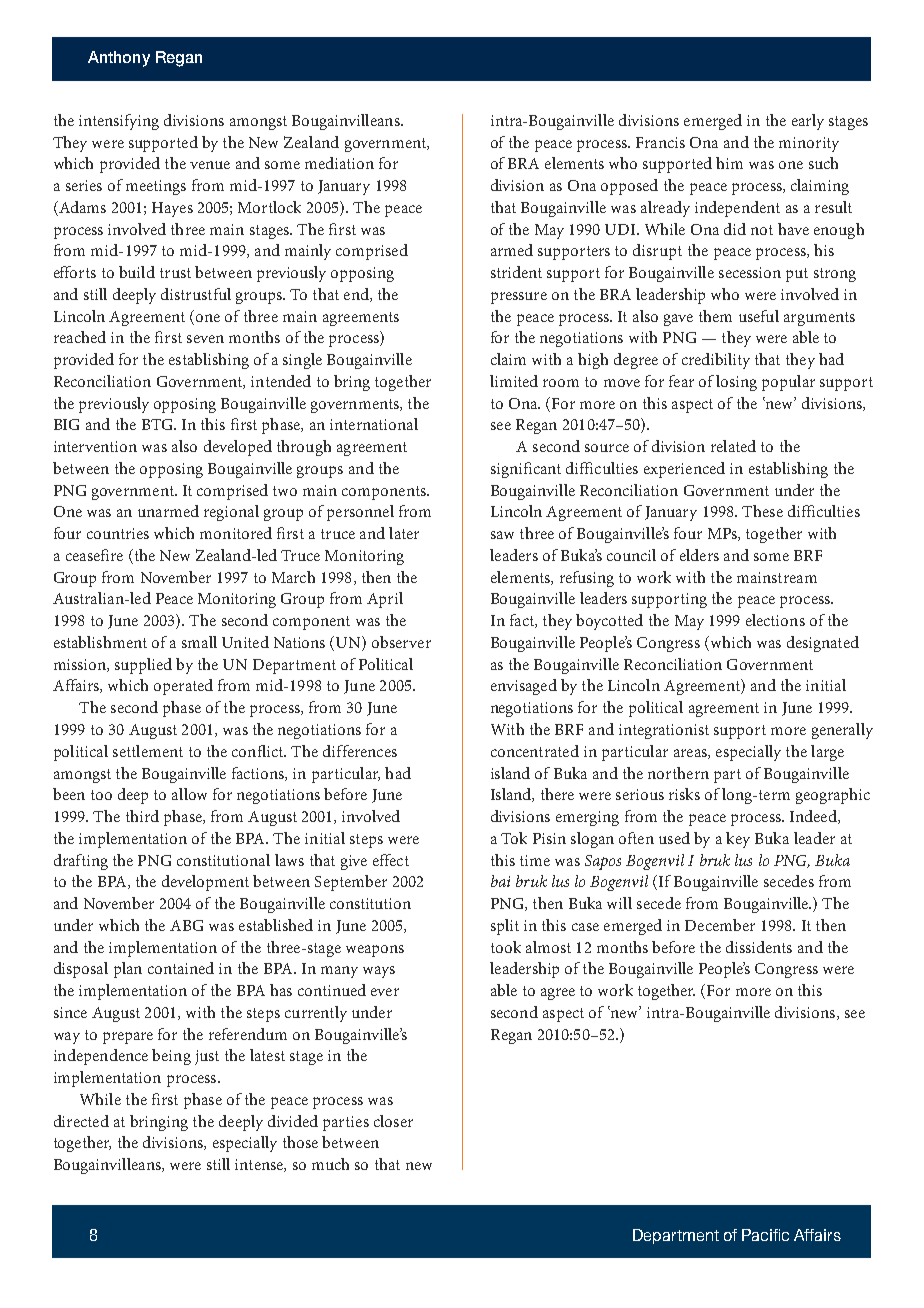 The image size is (924, 1308). I want to click on intensifying, so click(119, 122).
